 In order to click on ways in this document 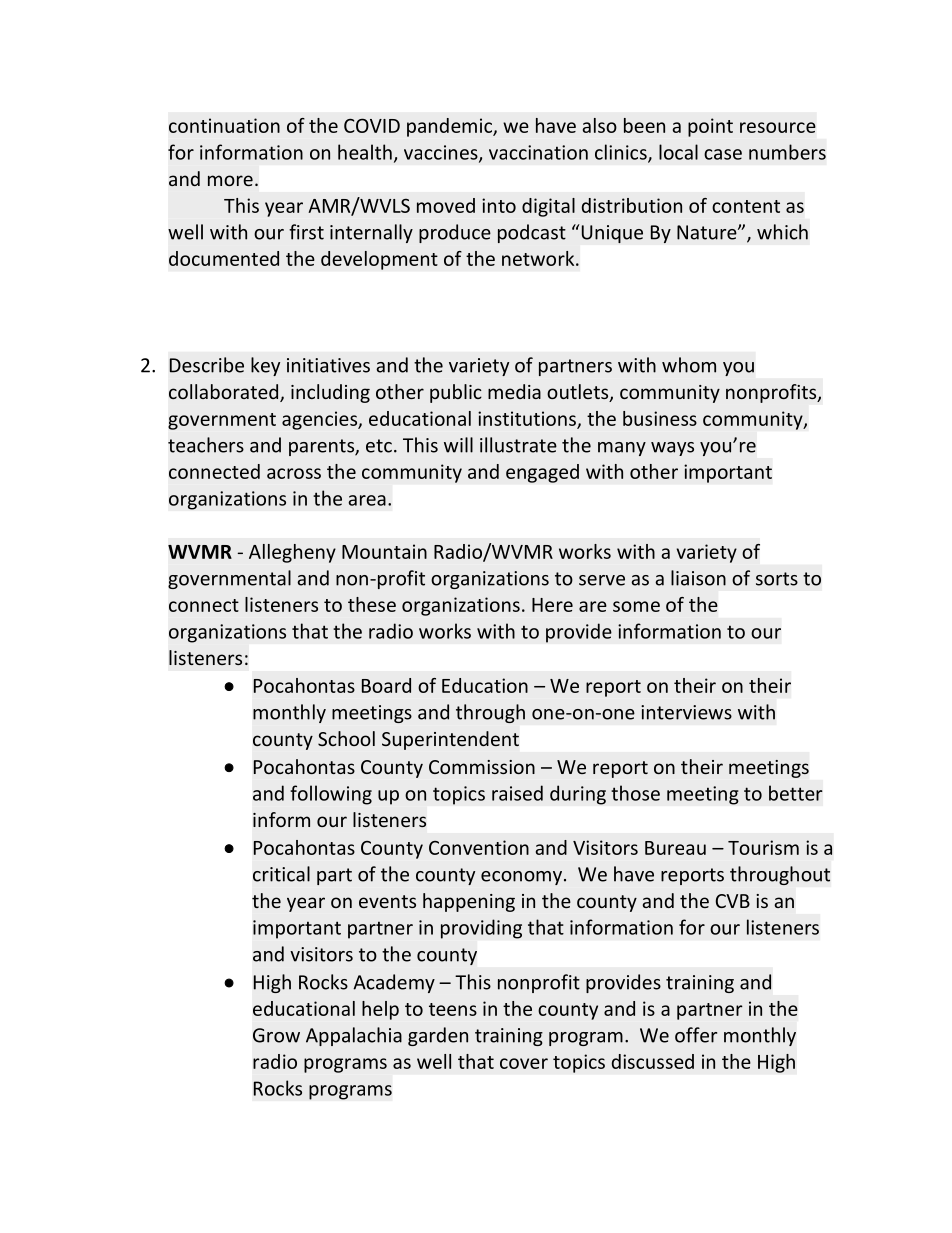, I will do `click(672, 449)`.
